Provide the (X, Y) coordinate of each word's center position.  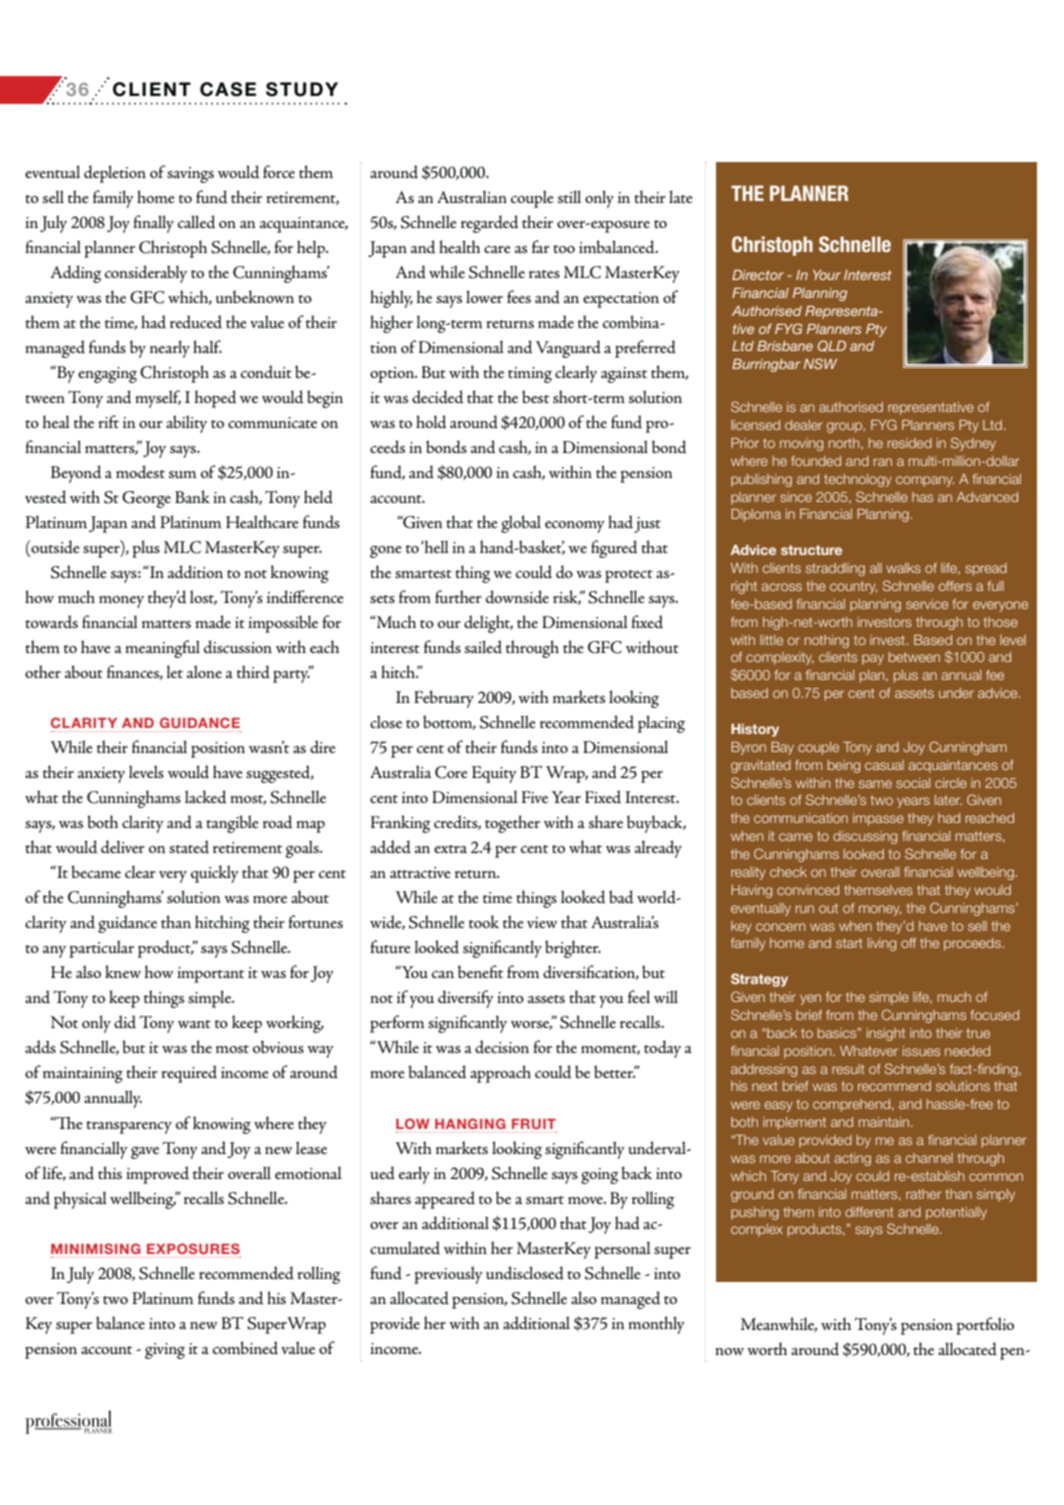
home (156, 196)
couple (532, 199)
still (569, 196)
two (115, 1300)
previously (448, 1275)
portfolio (985, 1326)
